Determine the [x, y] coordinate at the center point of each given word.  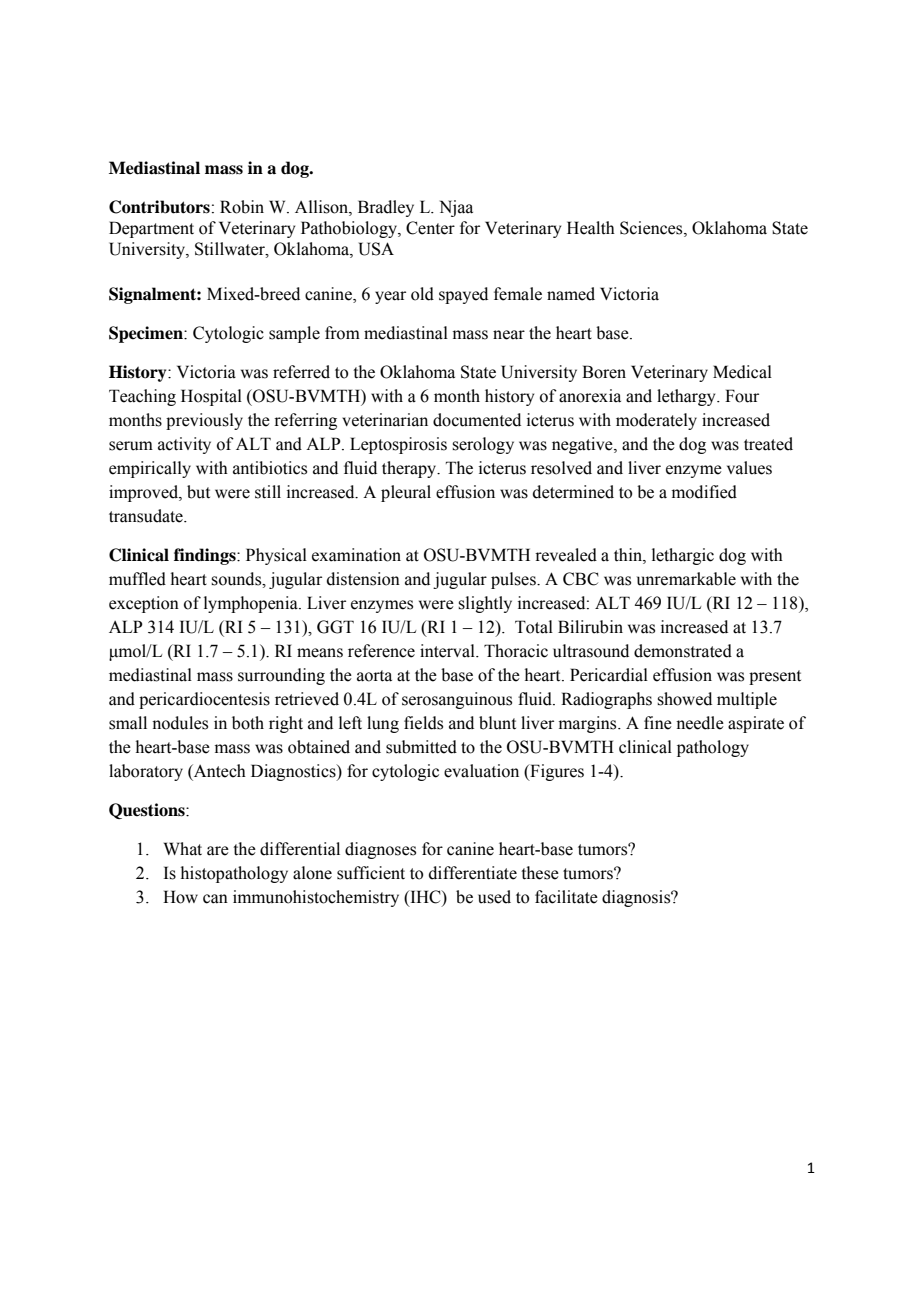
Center [430, 228]
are [218, 851]
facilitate [566, 897]
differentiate [473, 873]
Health [591, 228]
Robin [242, 207]
